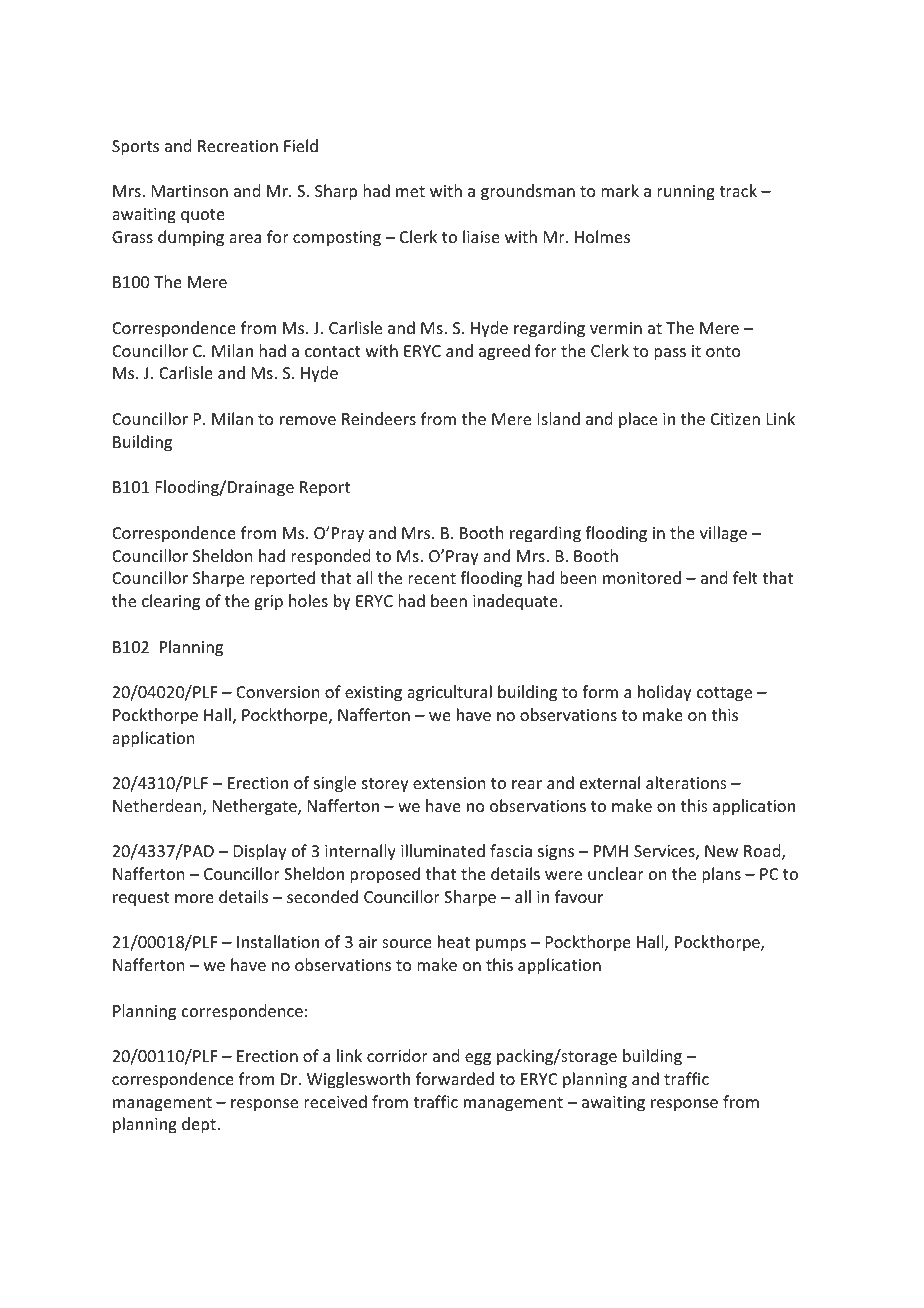  Describe the element at coordinates (723, 534) in the screenshot. I see `village` at that location.
